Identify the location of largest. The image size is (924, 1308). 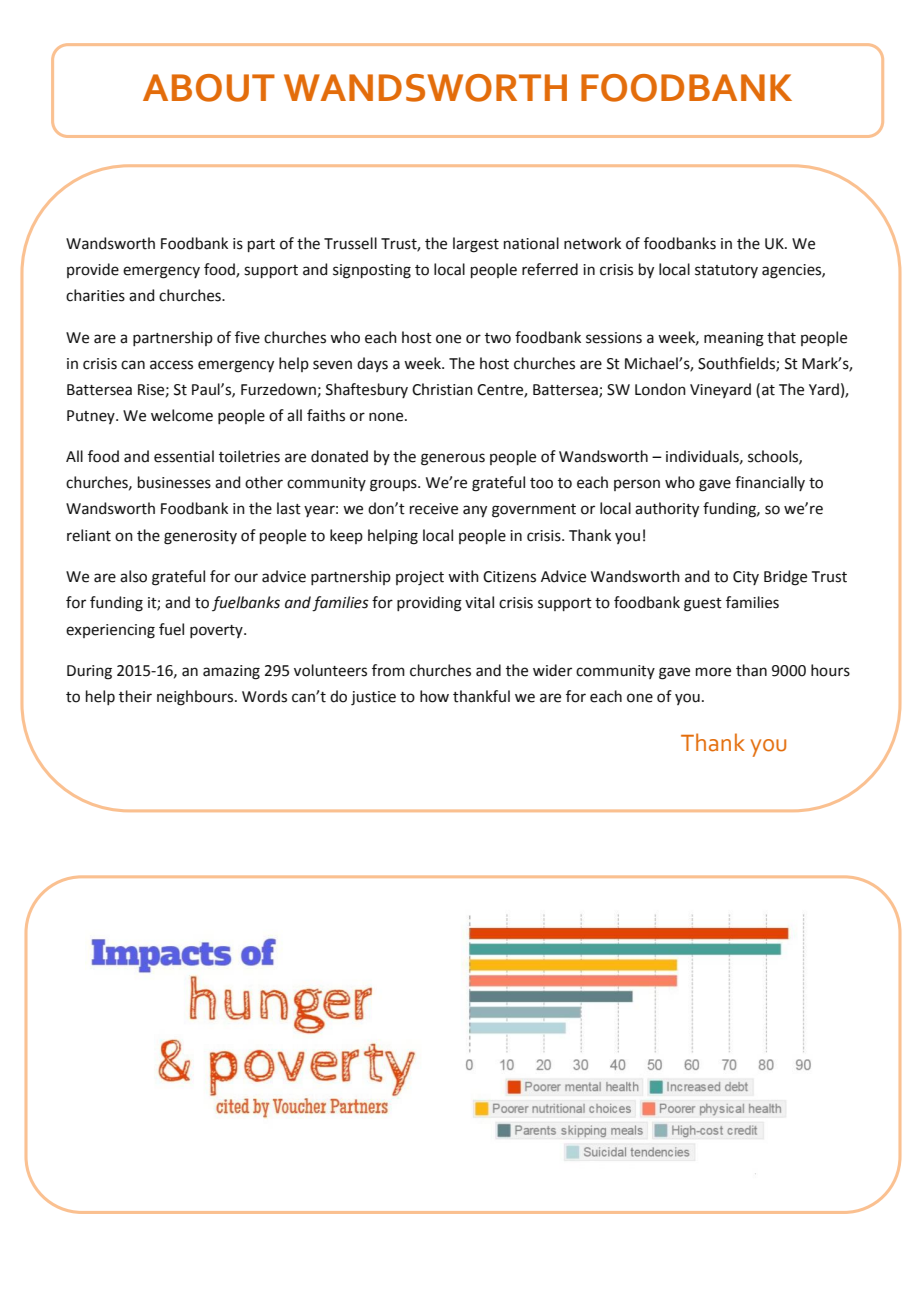
(476, 245).
